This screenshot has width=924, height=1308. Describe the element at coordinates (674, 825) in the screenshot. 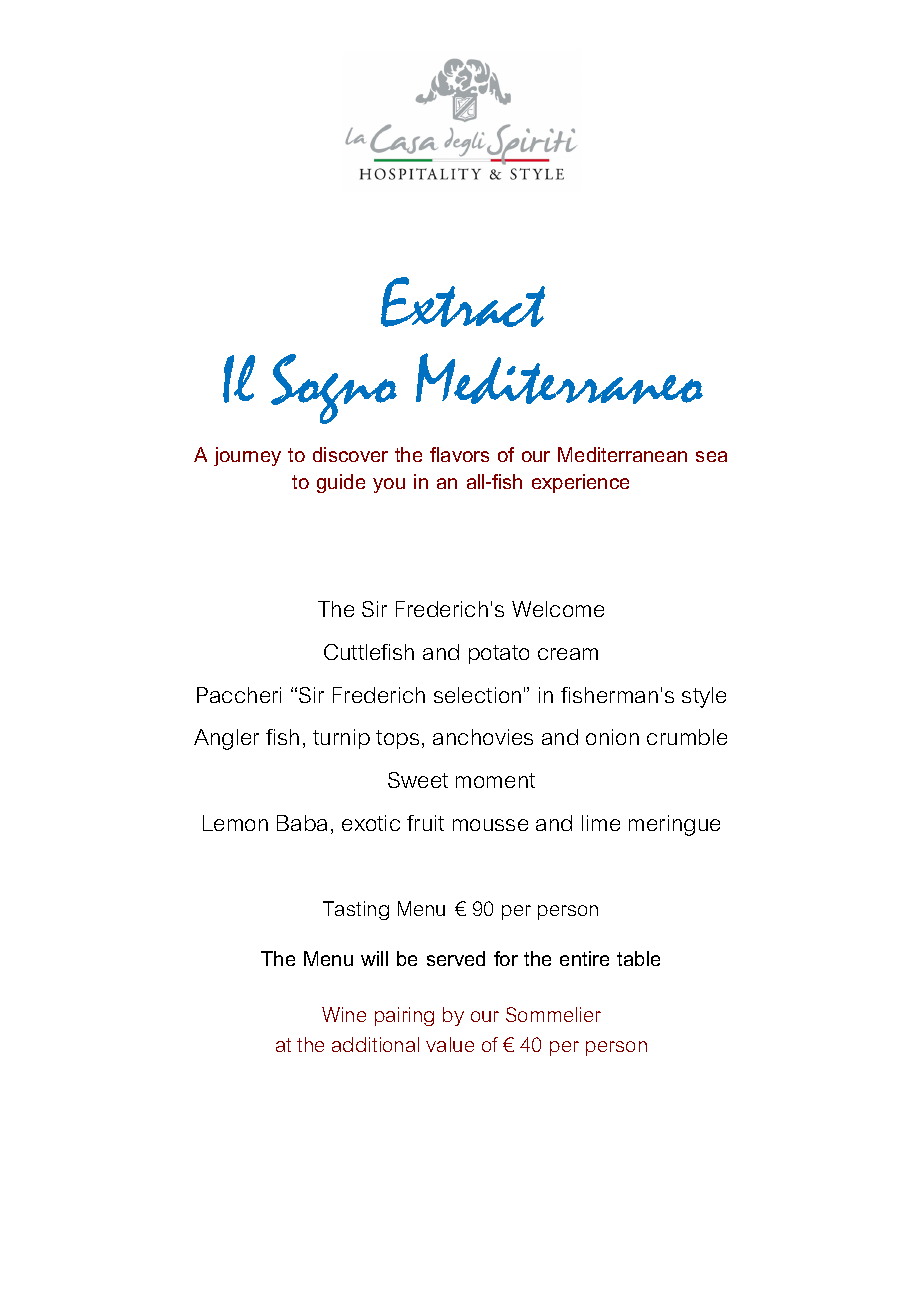

I see `meringue` at that location.
